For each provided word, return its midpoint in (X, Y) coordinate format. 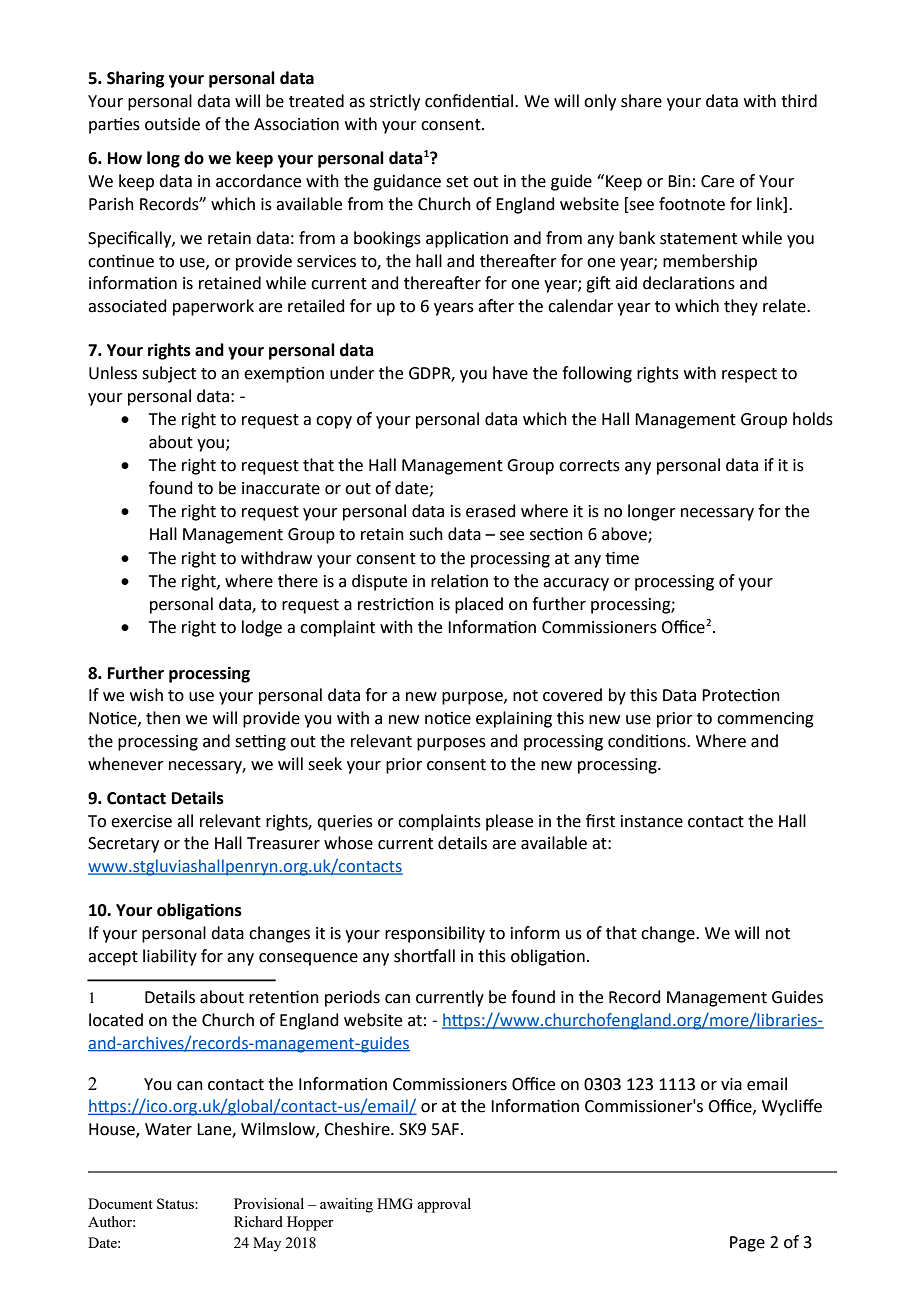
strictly (395, 102)
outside (172, 124)
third (799, 101)
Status (176, 1203)
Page (747, 1244)
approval (444, 1205)
